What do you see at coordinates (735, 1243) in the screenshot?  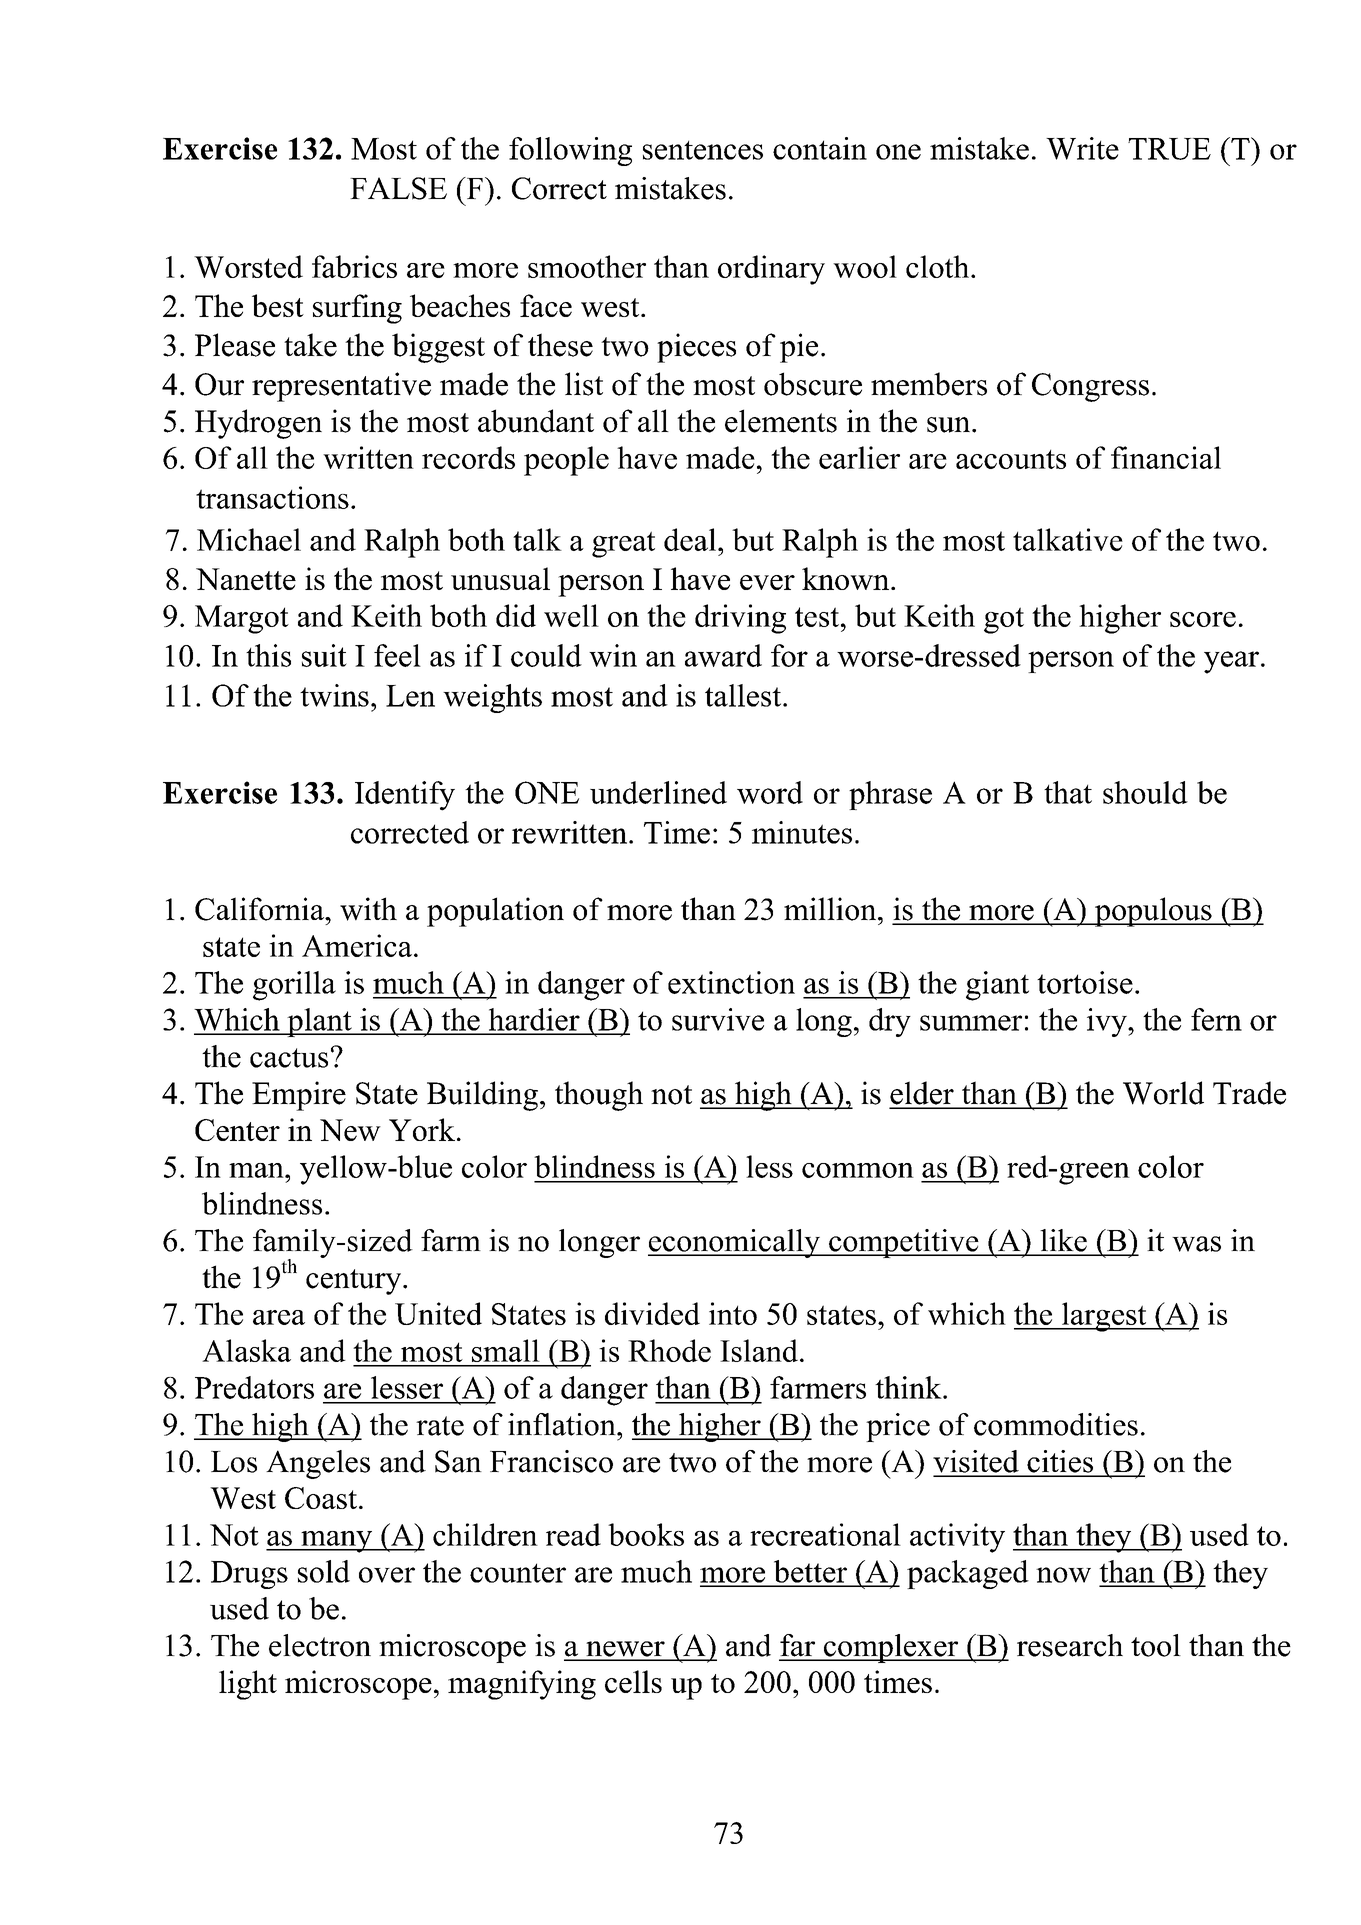 I see `economically` at bounding box center [735, 1243].
